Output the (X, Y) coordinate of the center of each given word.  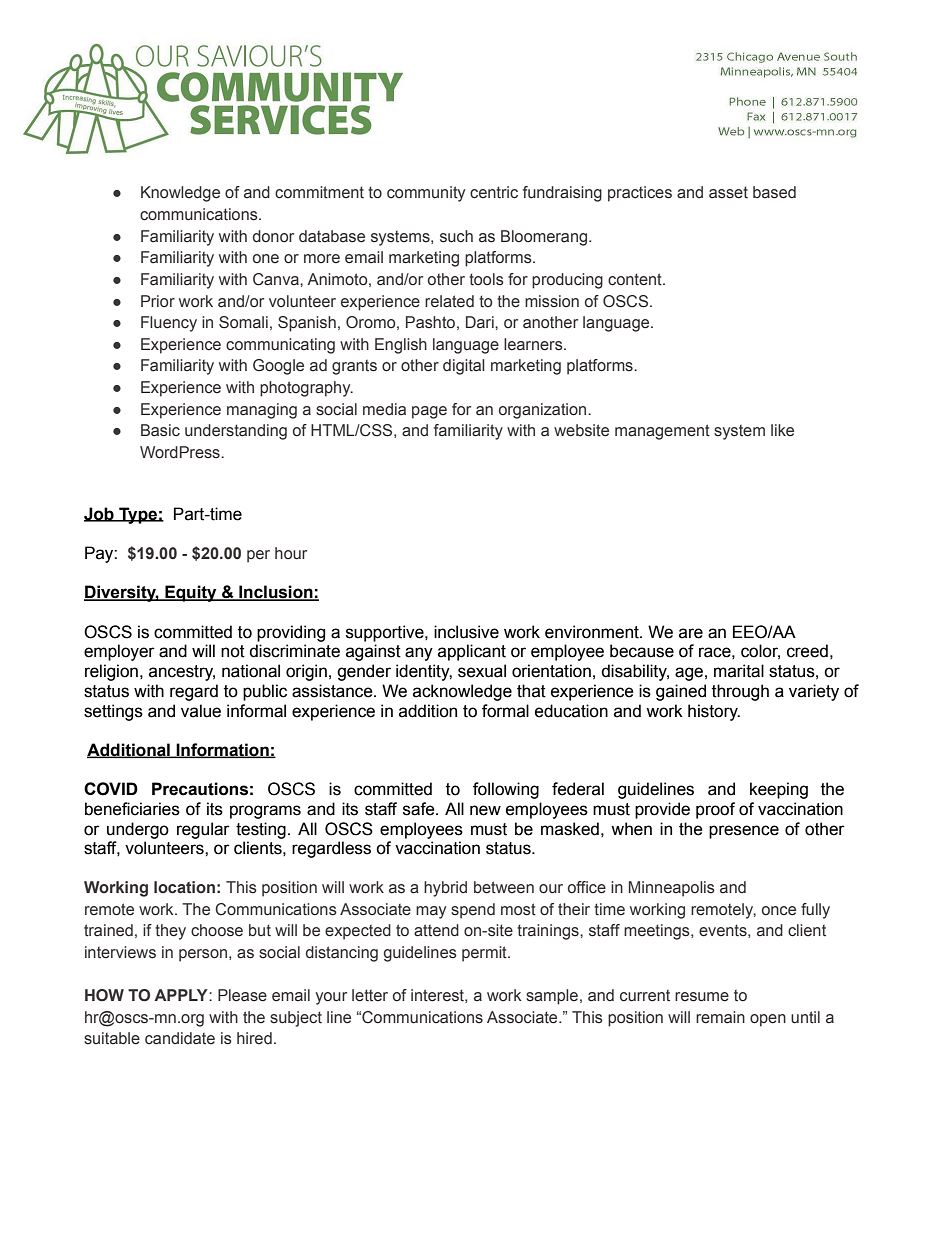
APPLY (182, 995)
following (506, 790)
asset (728, 192)
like (782, 430)
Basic (160, 430)
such (456, 236)
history (714, 712)
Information (223, 750)
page (429, 412)
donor (273, 236)
